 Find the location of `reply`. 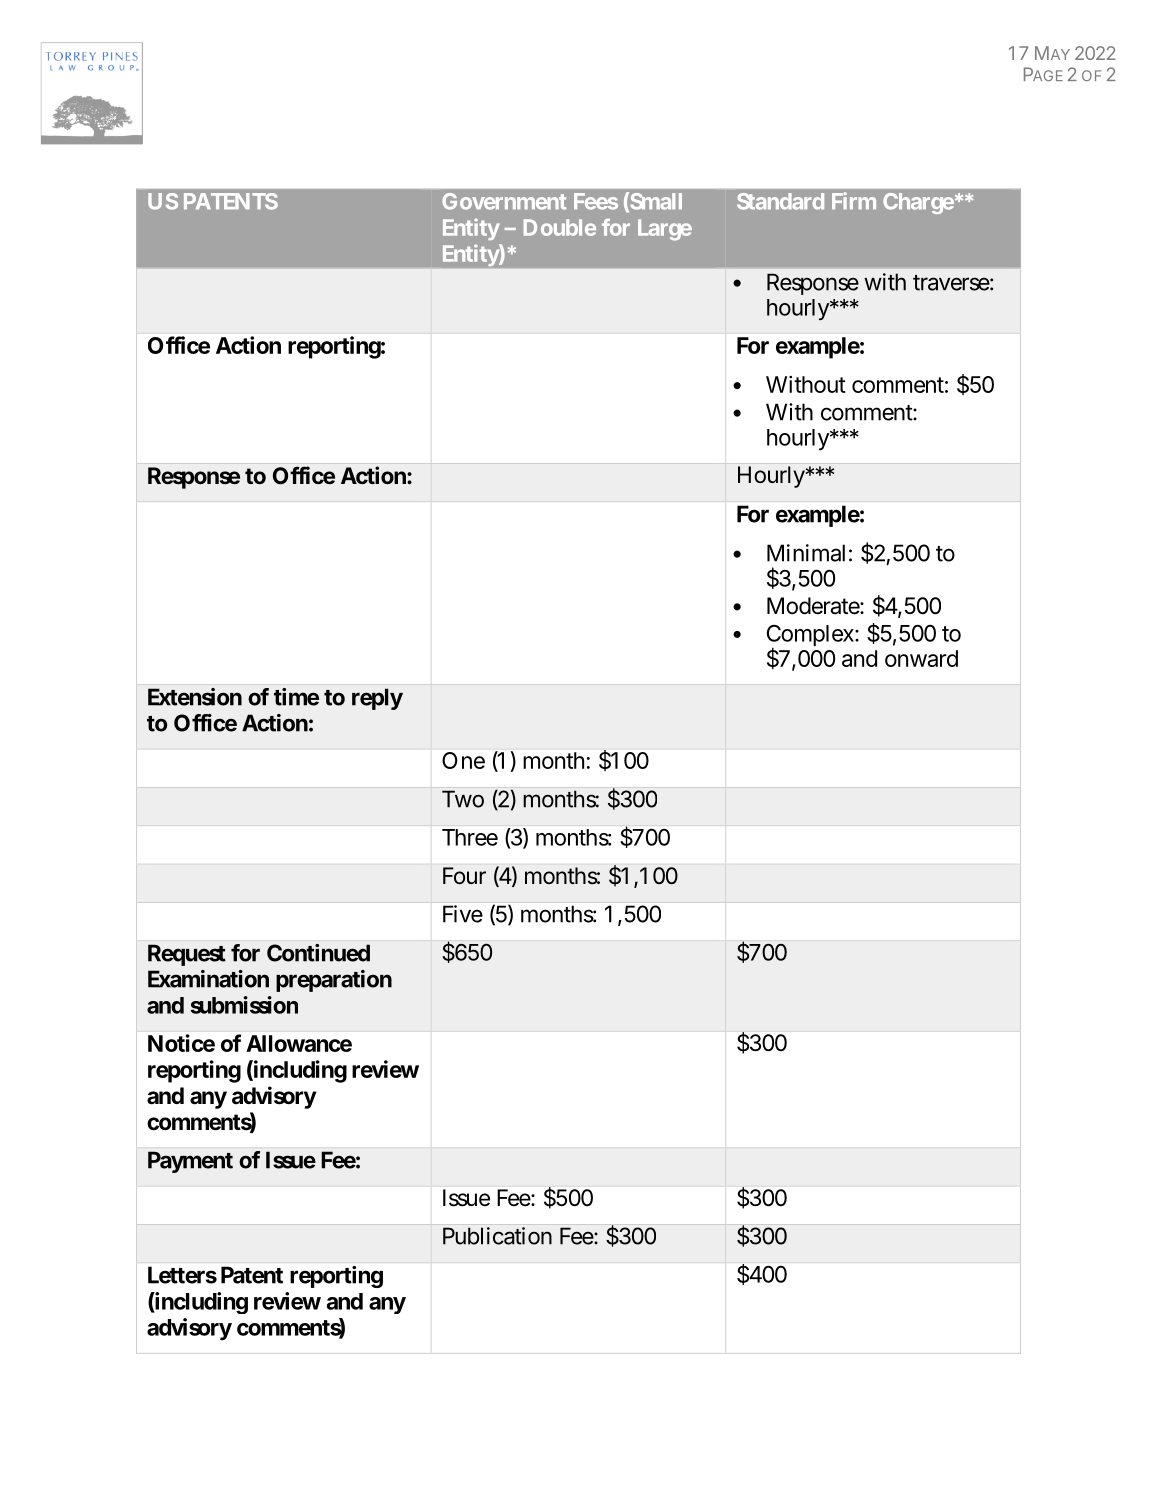

reply is located at coordinates (377, 699).
